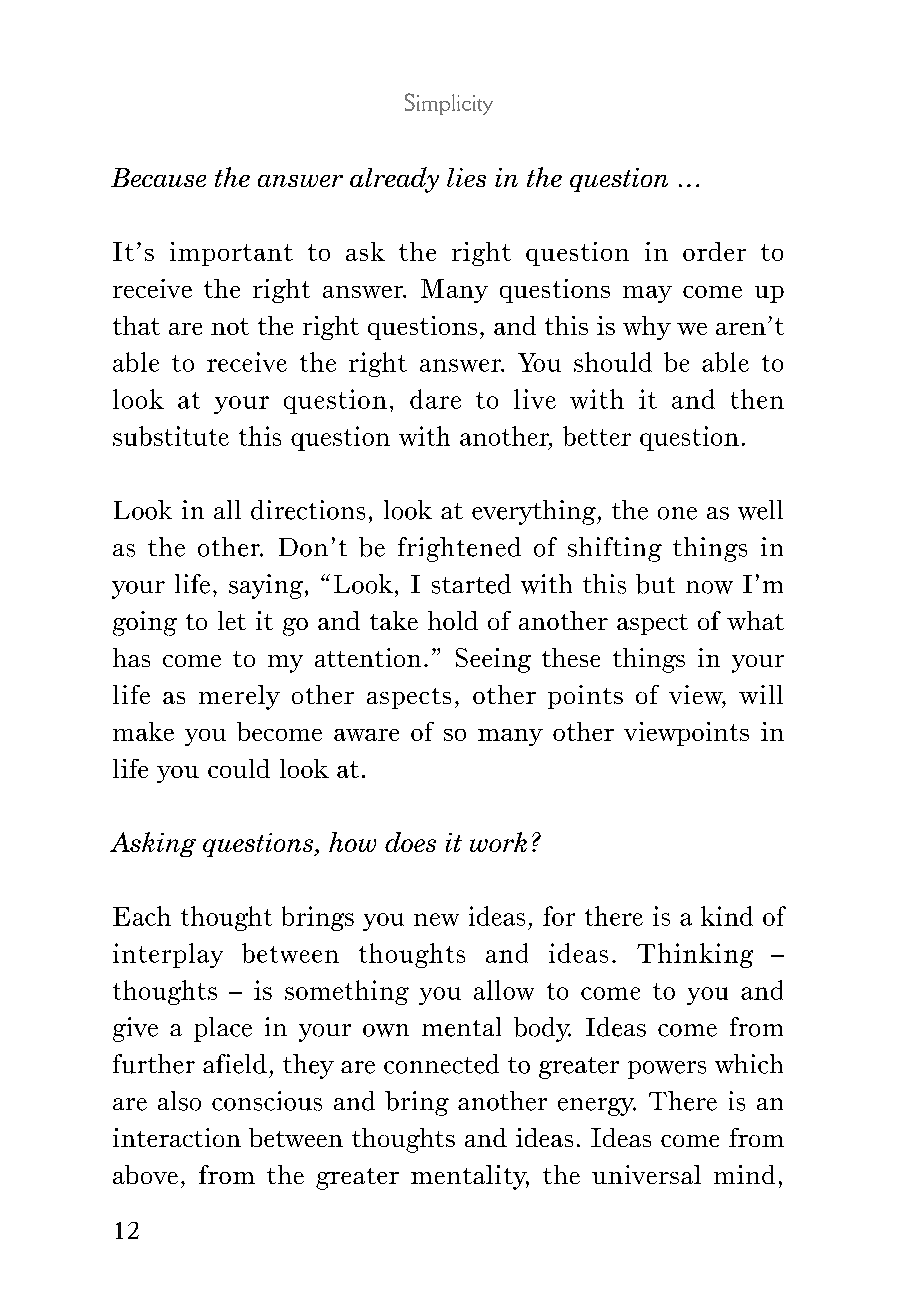 This screenshot has height=1316, width=904. Describe the element at coordinates (177, 1137) in the screenshot. I see `interaction` at that location.
